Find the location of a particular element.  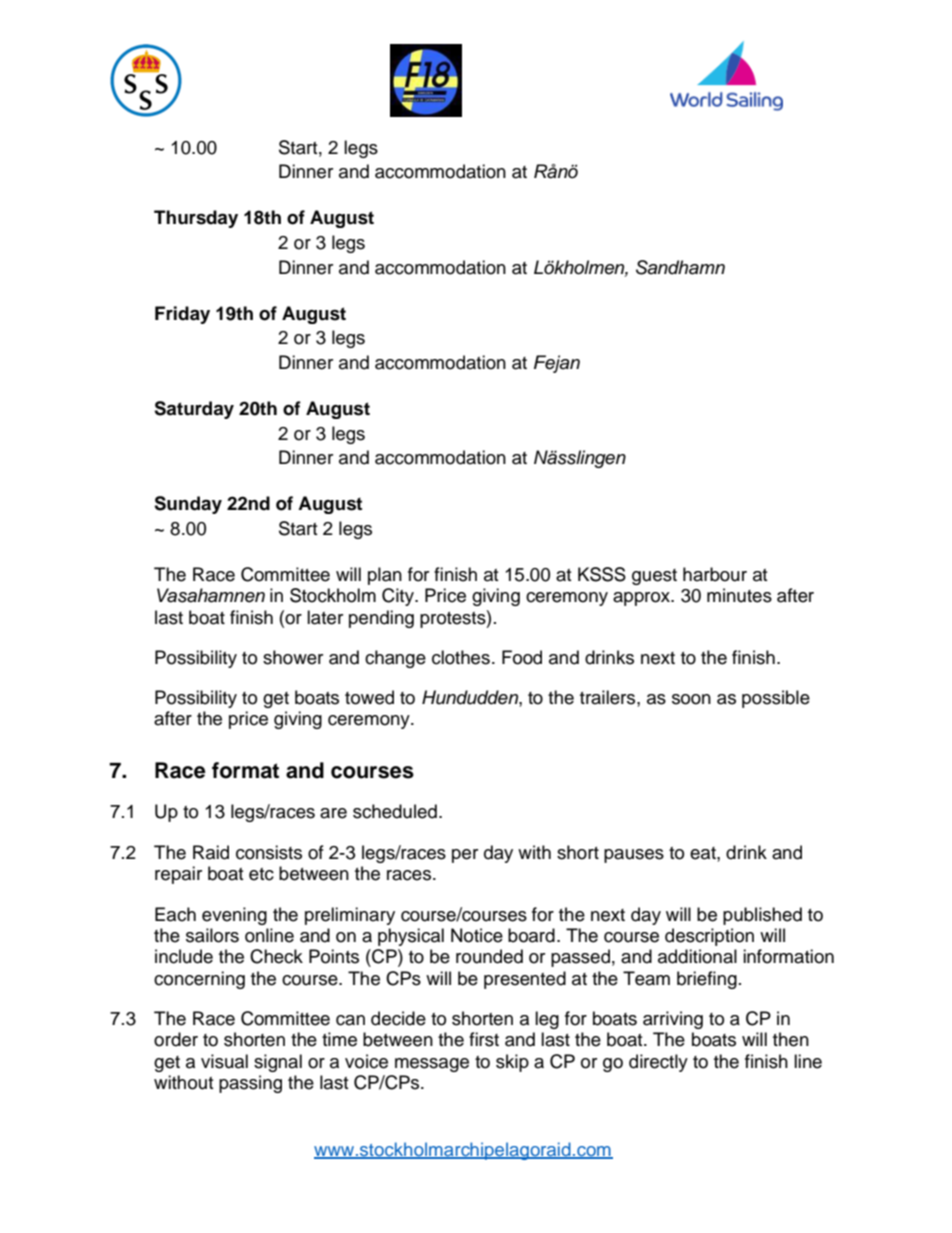

clothes is located at coordinates (461, 657).
